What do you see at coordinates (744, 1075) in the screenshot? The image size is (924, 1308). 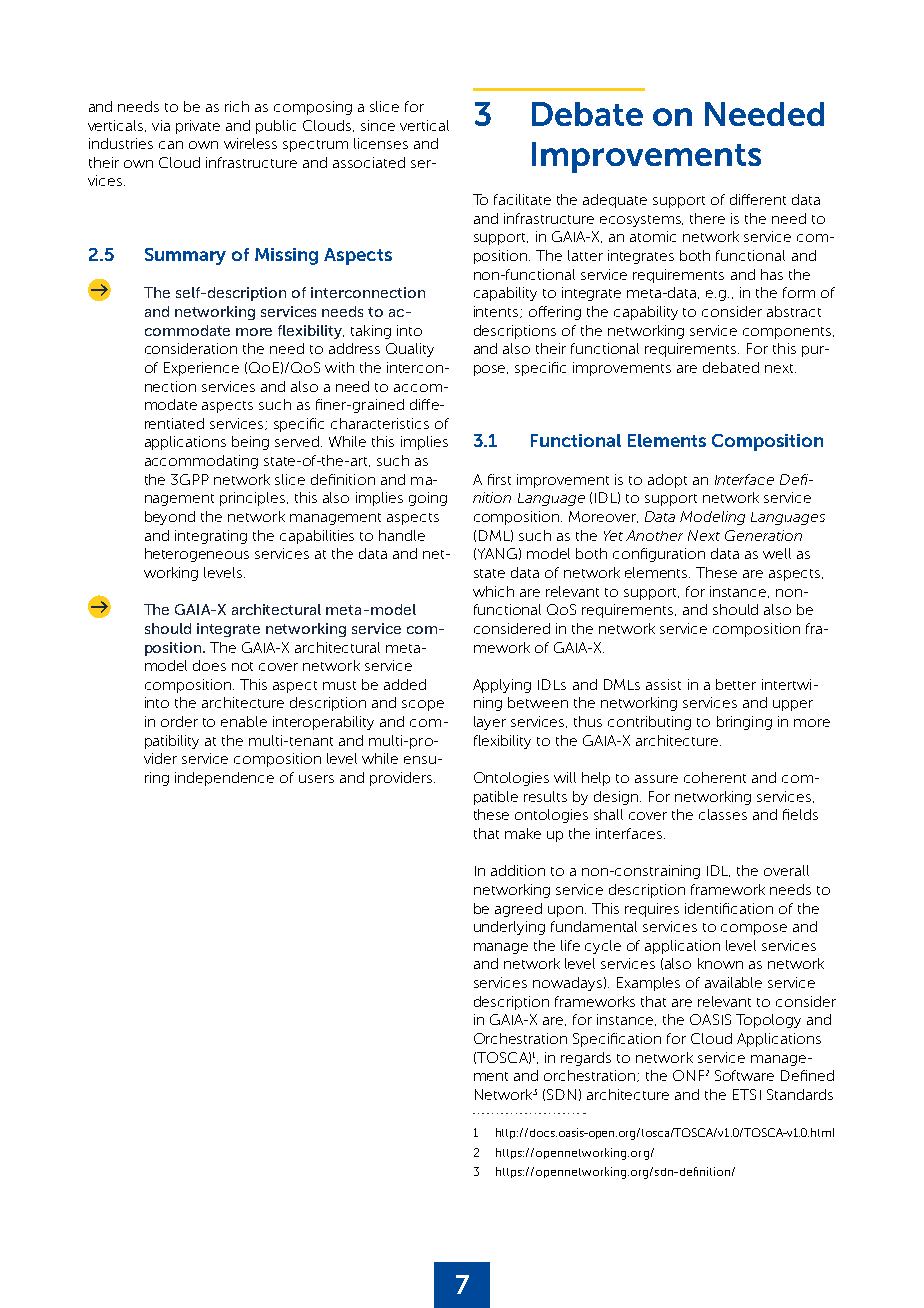 I see `Software` at bounding box center [744, 1075].
